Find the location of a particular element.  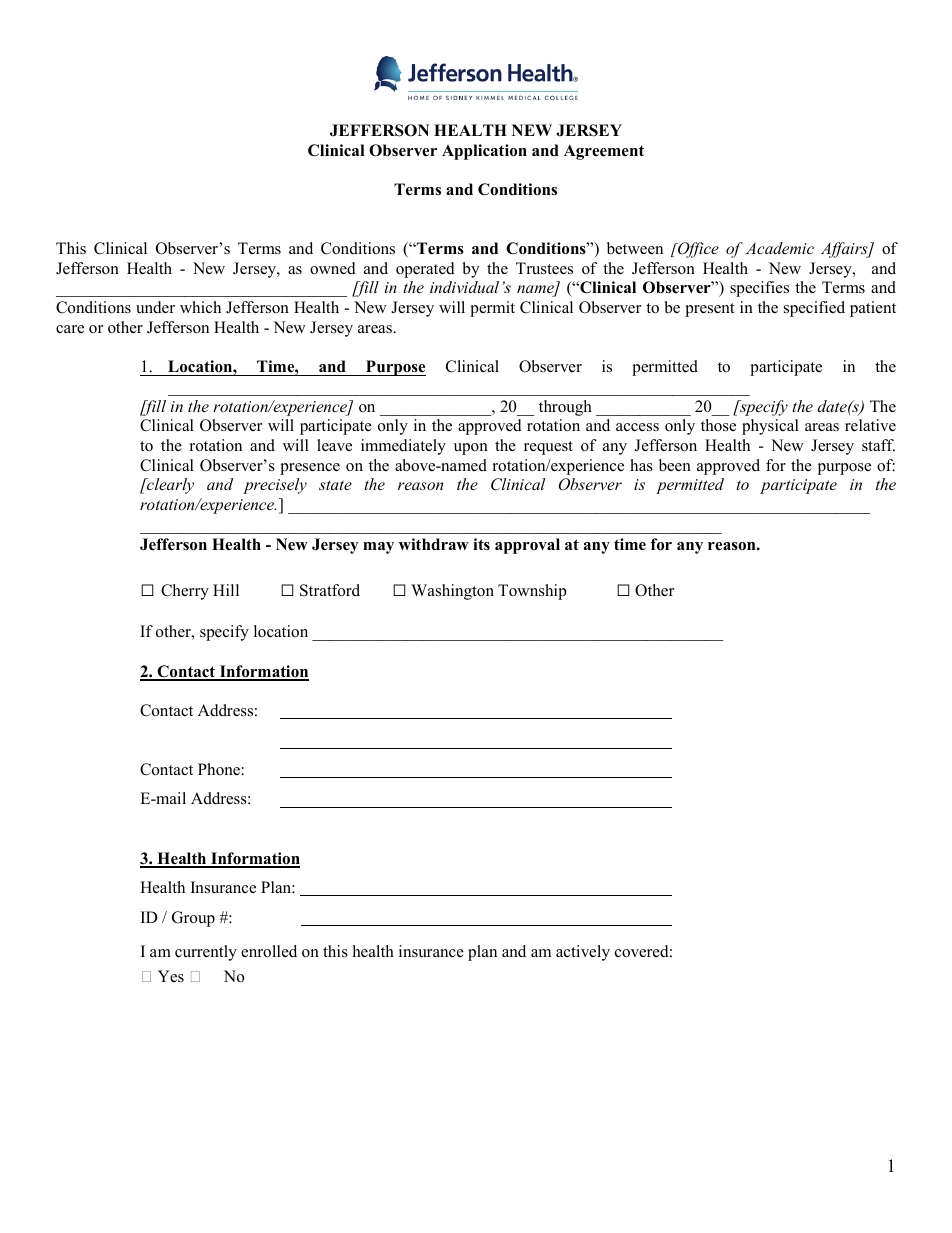

physical is located at coordinates (770, 427).
